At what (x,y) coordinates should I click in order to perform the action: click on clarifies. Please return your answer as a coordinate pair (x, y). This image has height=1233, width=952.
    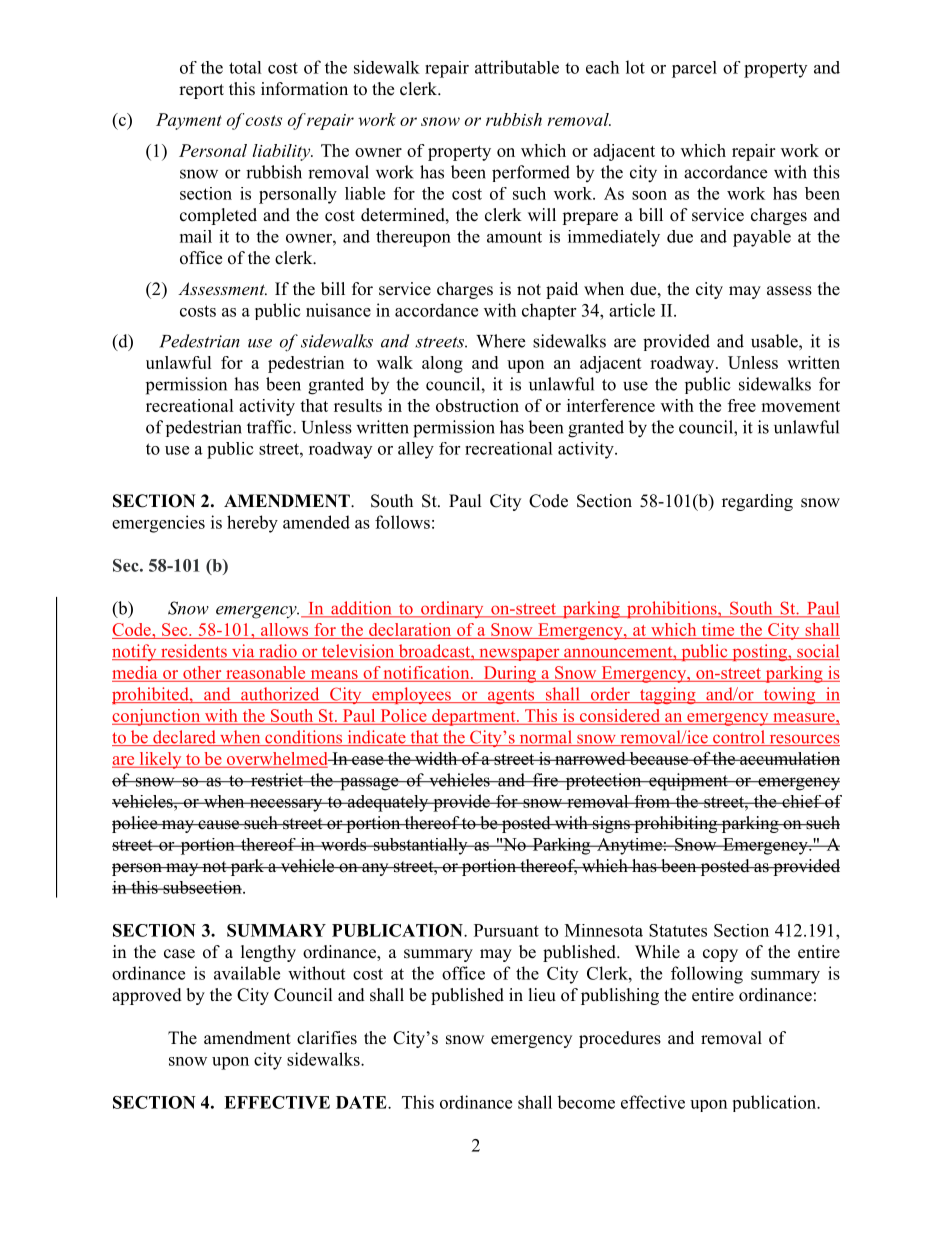
    Looking at the image, I should click on (327, 1038).
